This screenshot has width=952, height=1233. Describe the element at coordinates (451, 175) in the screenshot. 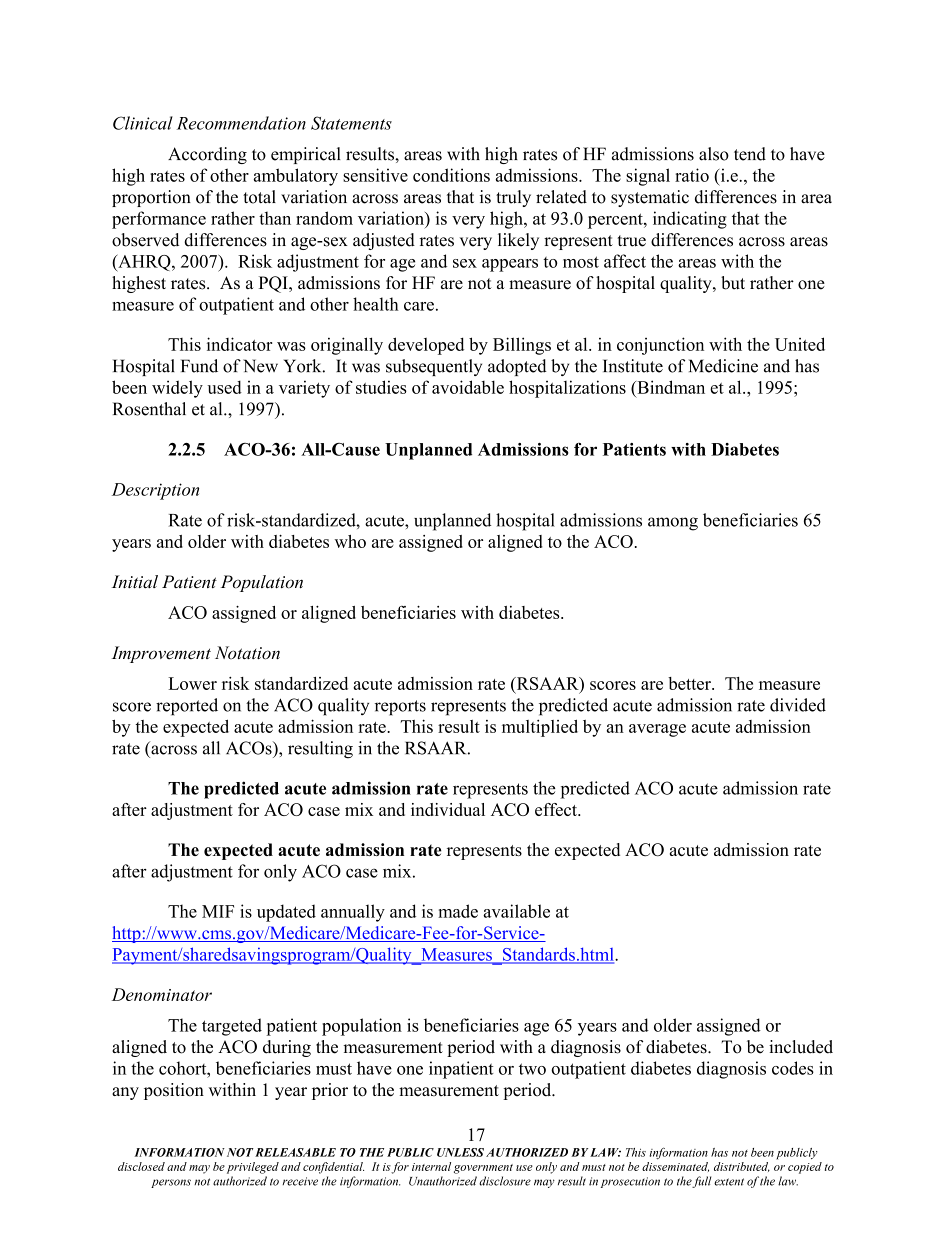

I see `conditions` at that location.
